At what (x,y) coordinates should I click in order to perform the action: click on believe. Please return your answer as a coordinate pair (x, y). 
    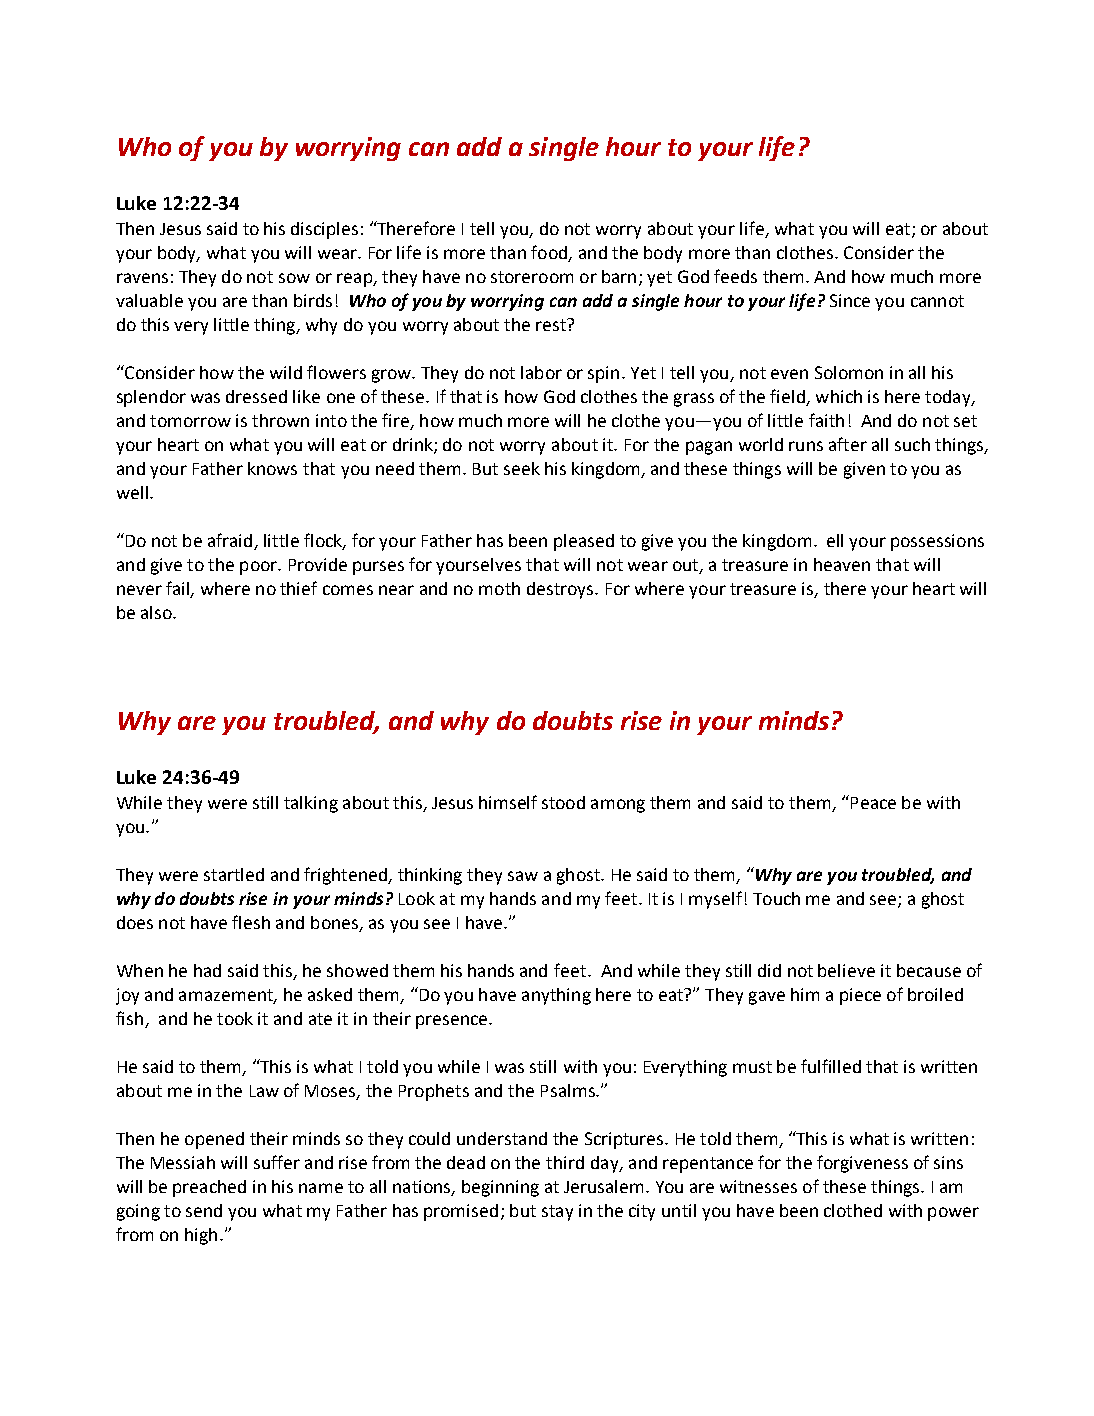
    Looking at the image, I should click on (846, 970).
